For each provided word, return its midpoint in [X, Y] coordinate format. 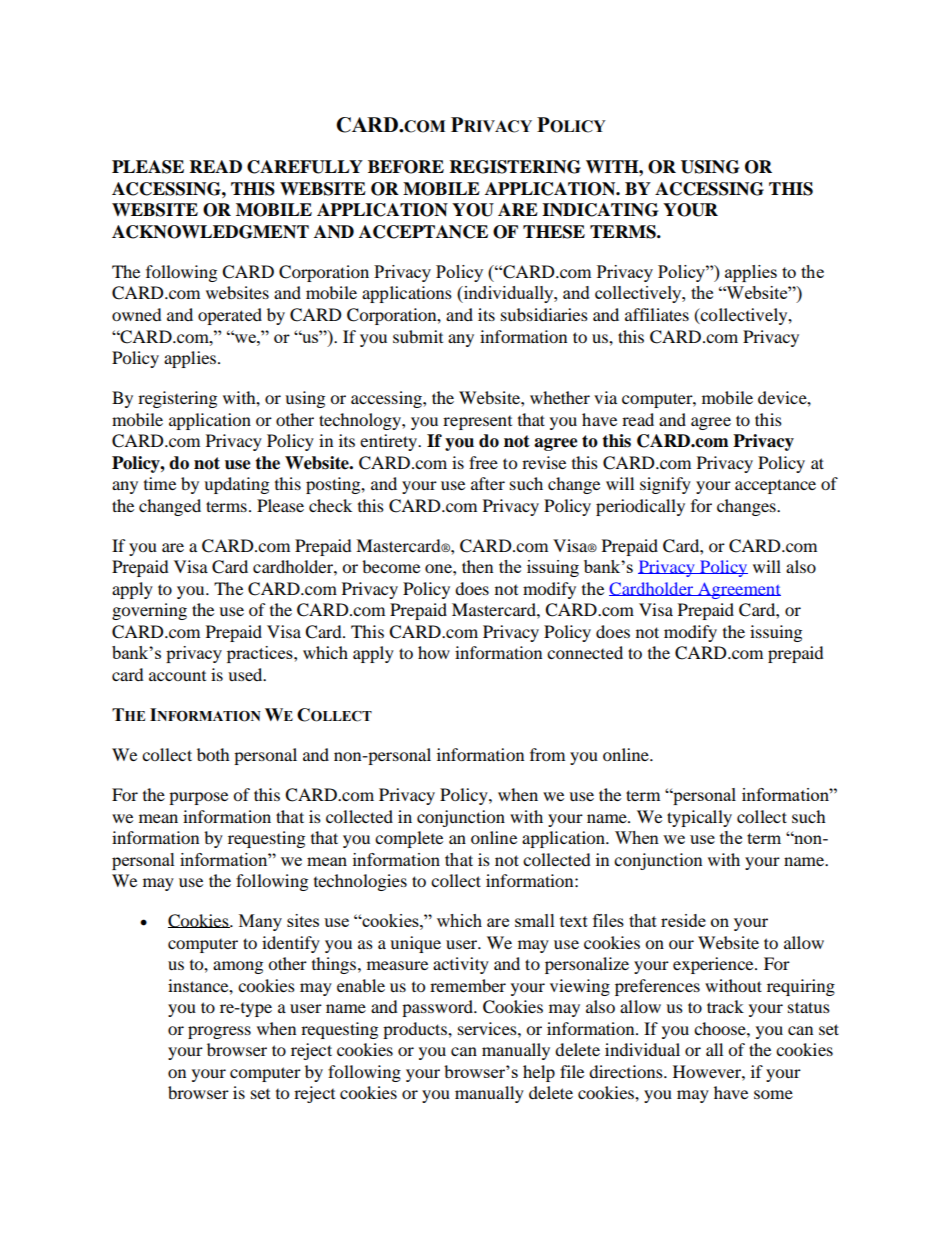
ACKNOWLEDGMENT [210, 232]
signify [665, 485]
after [488, 483]
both [213, 754]
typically [699, 818]
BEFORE [406, 167]
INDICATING [600, 210]
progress [219, 1032]
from [547, 754]
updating [236, 485]
